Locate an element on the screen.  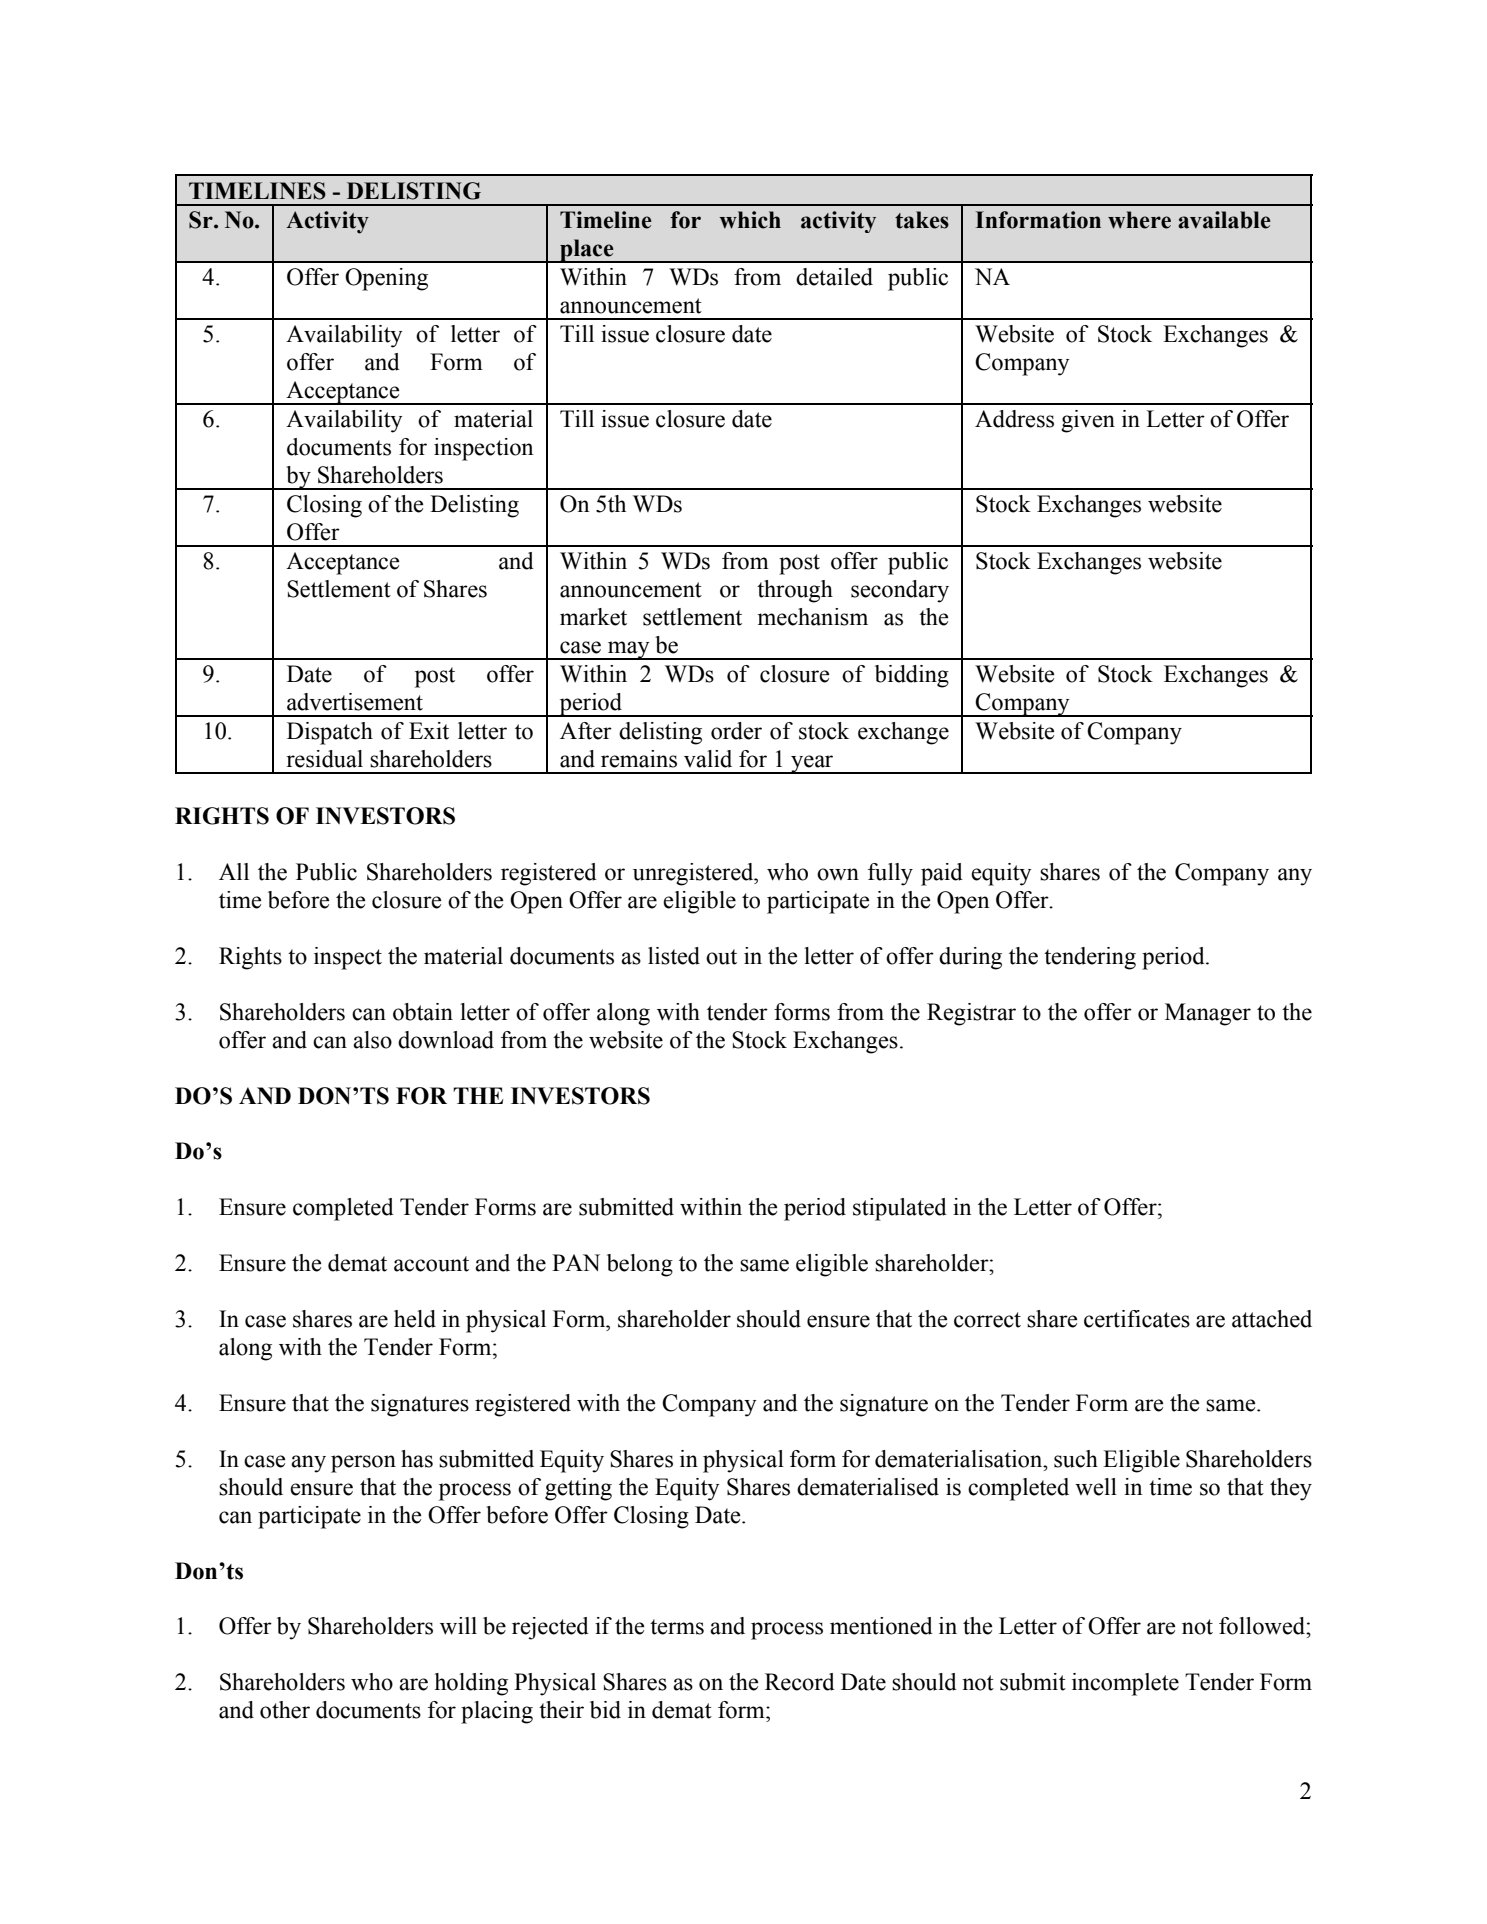
where is located at coordinates (1139, 220).
